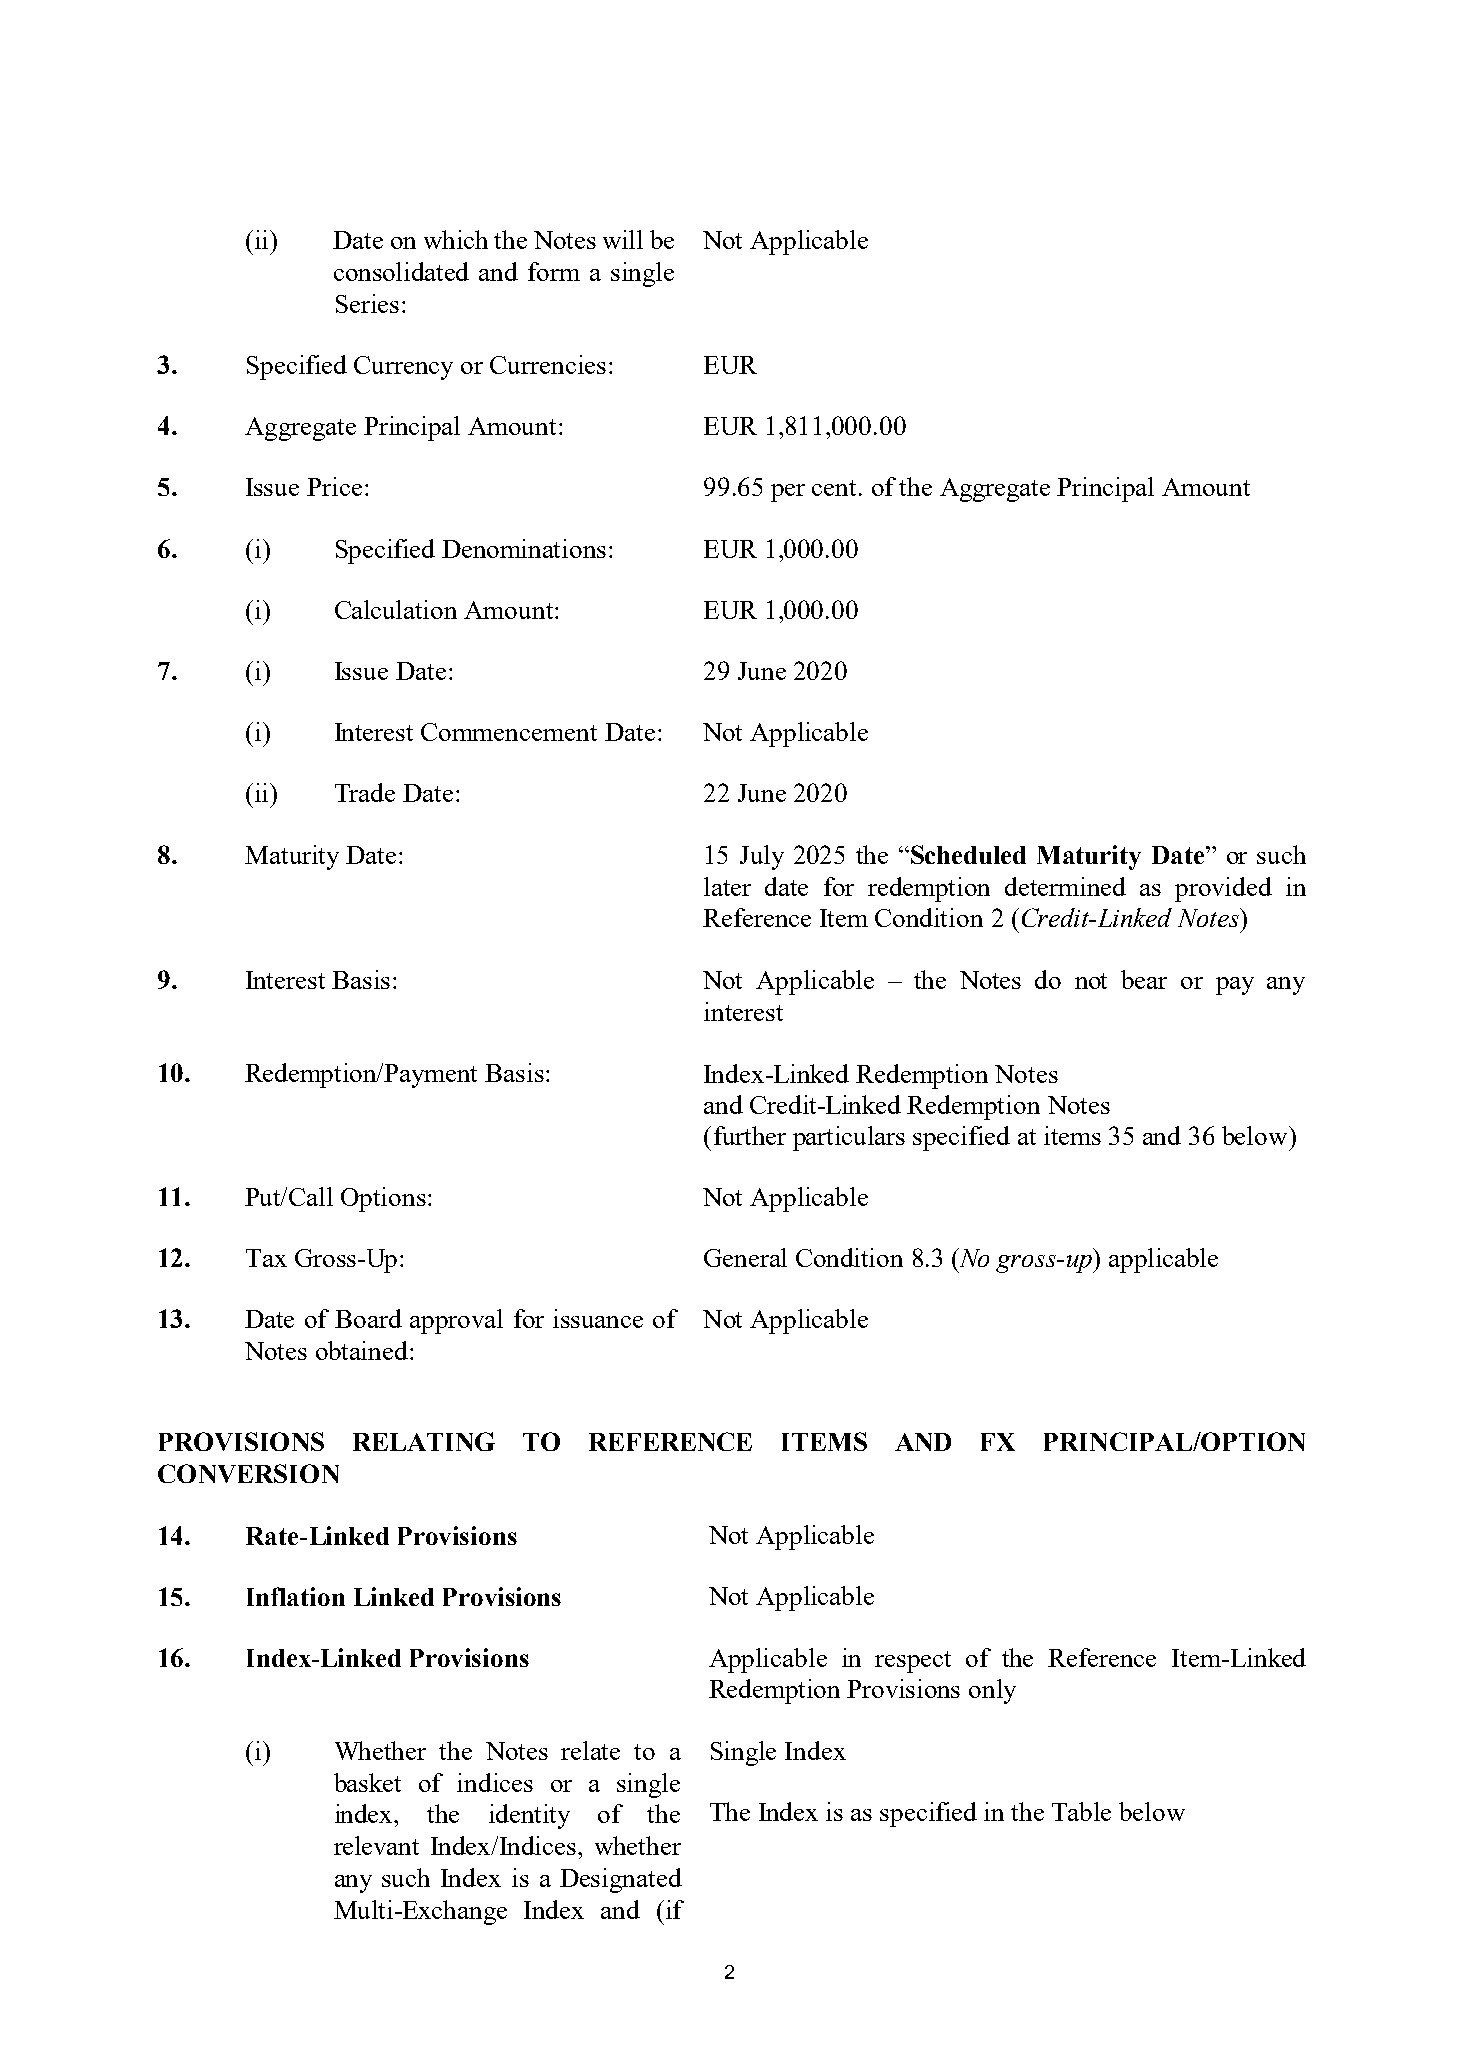 The height and width of the screenshot is (2063, 1459). I want to click on cent, so click(836, 488).
